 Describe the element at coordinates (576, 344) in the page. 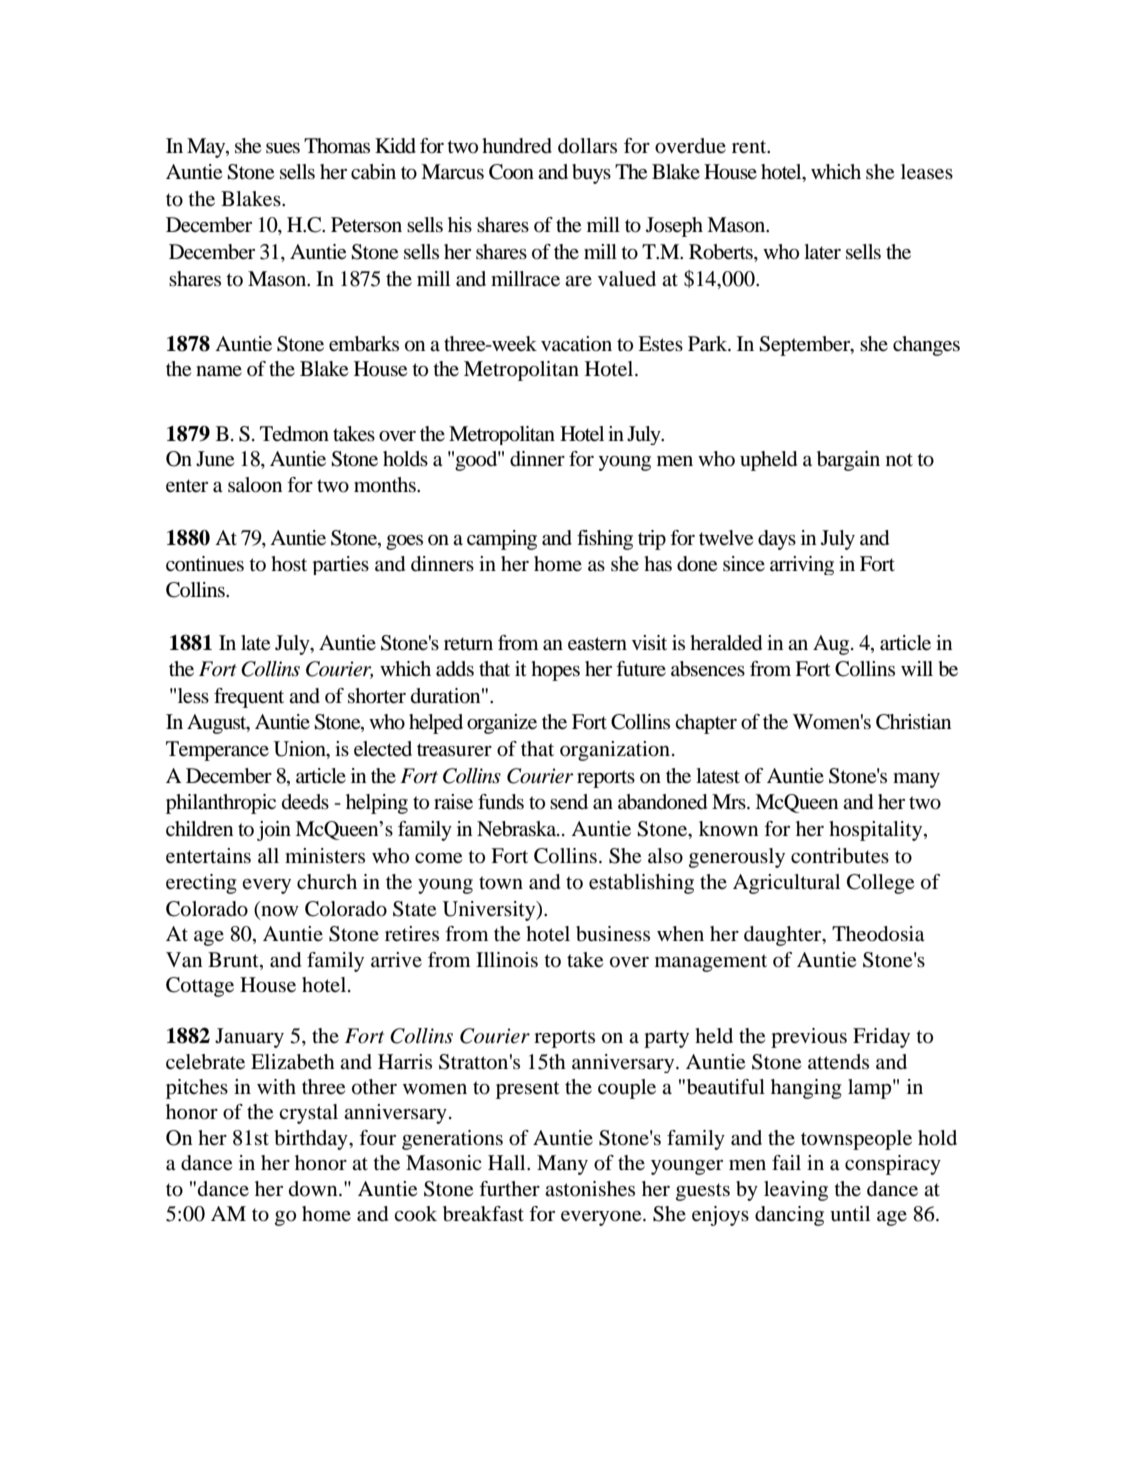

I see `vacation` at that location.
